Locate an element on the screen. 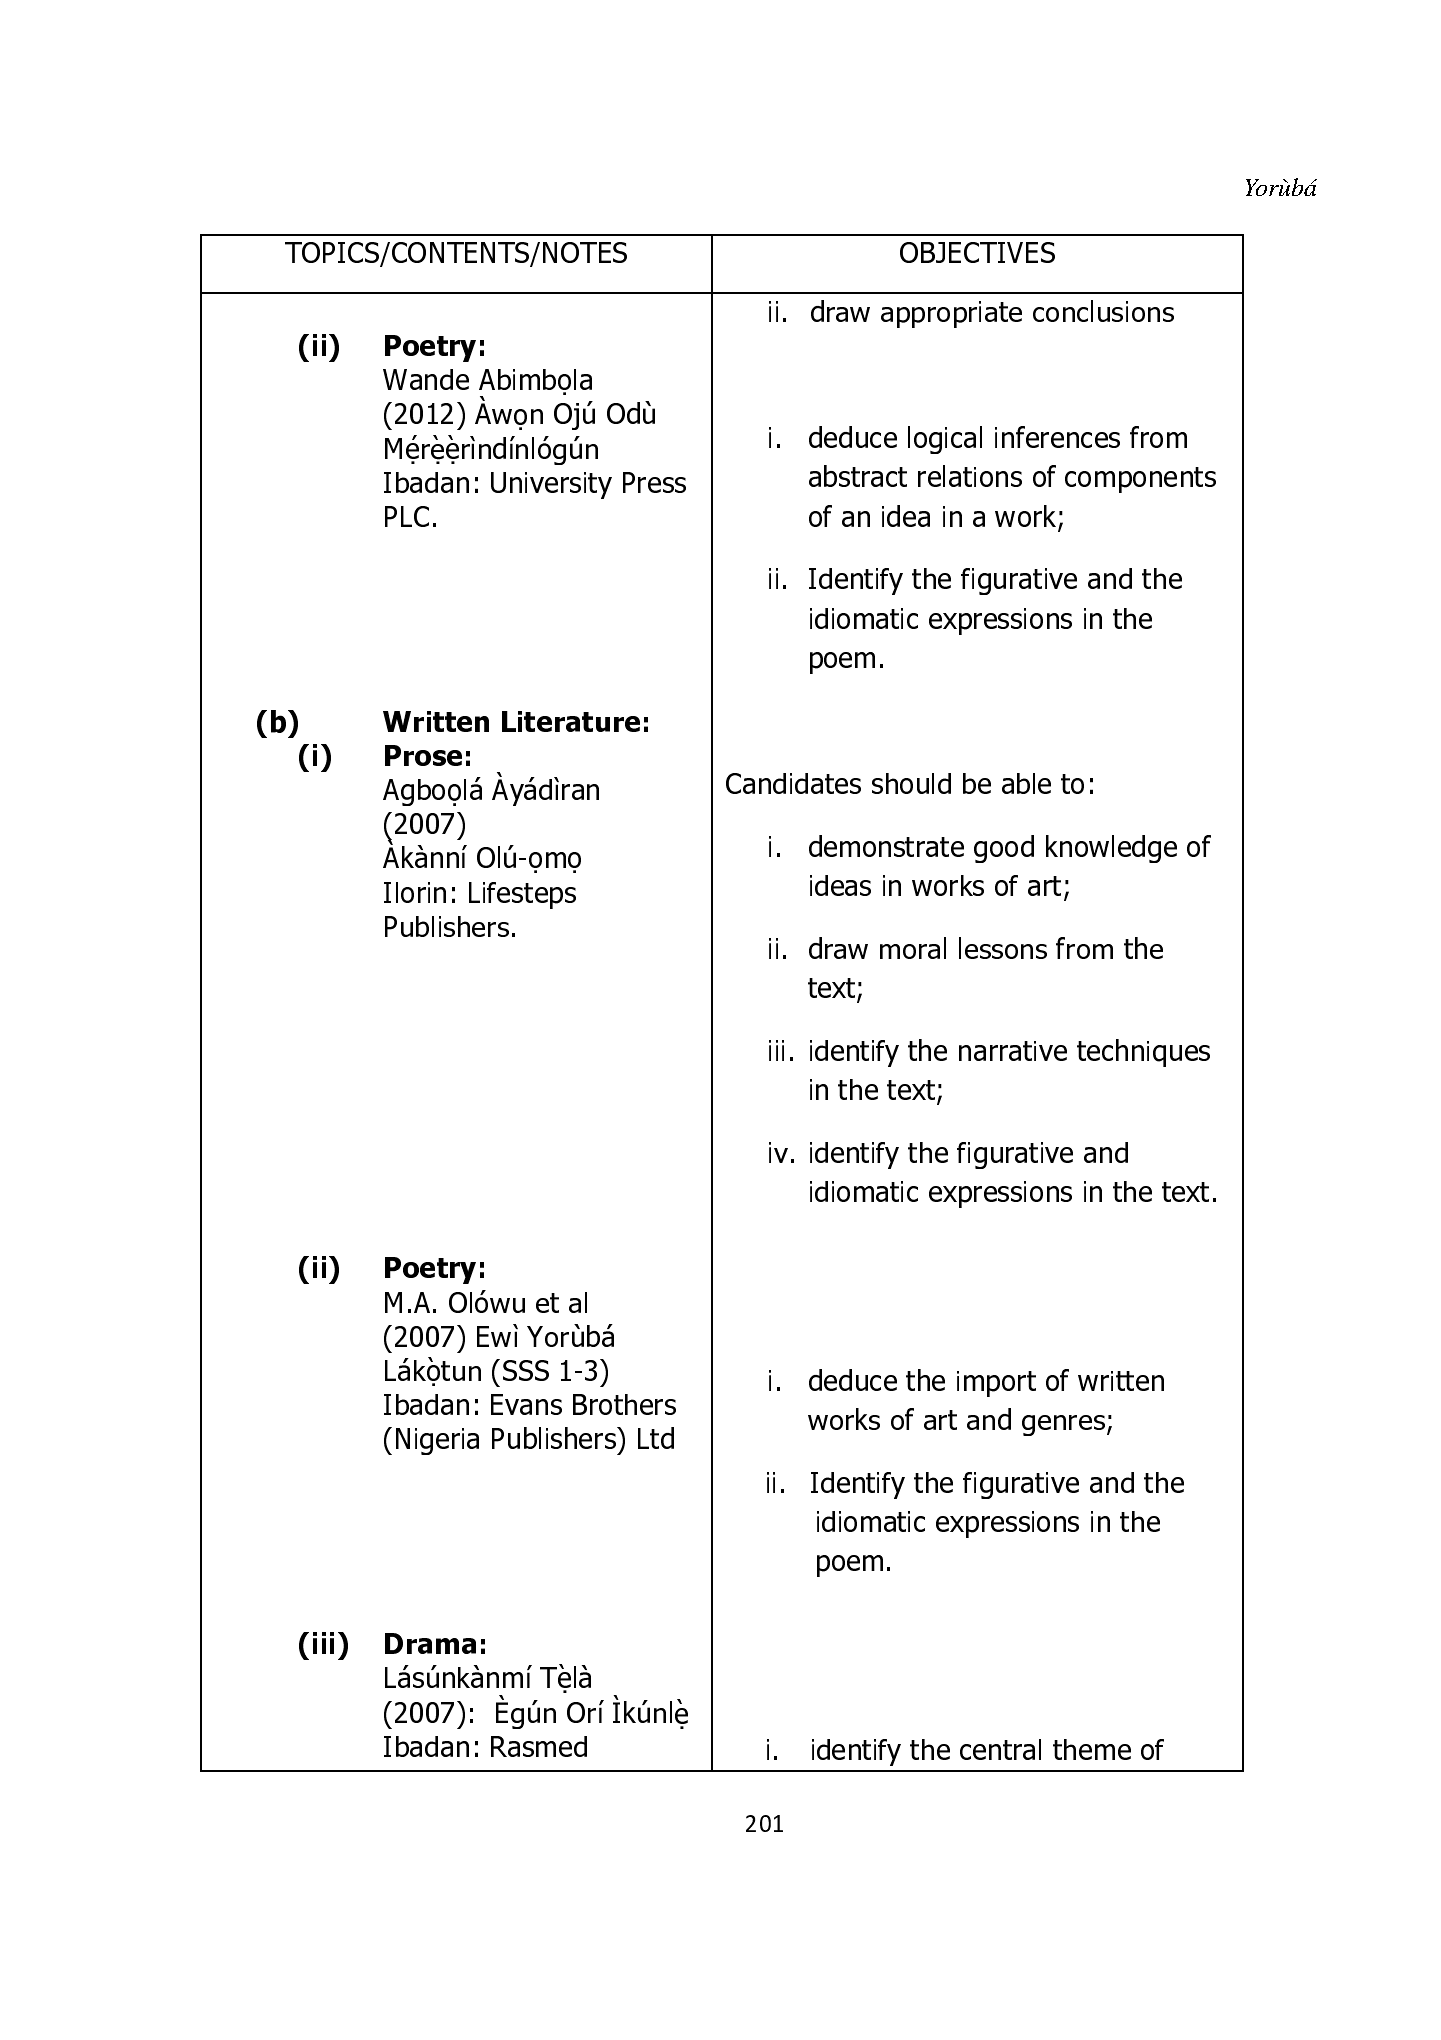 This screenshot has width=1441, height=2040. Candidates is located at coordinates (793, 783).
